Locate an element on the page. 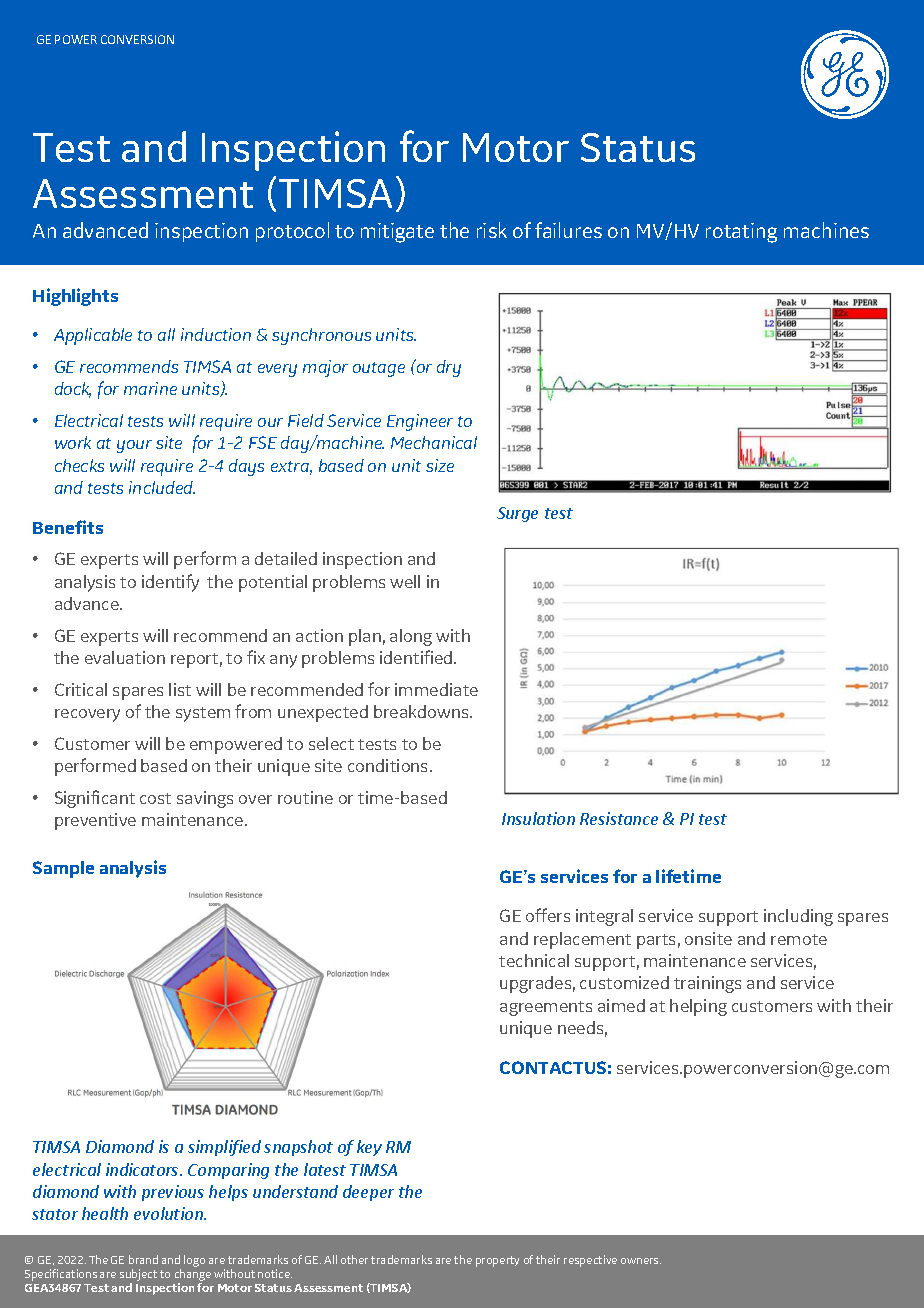 The width and height of the document is (924, 1308). brand is located at coordinates (143, 1259).
